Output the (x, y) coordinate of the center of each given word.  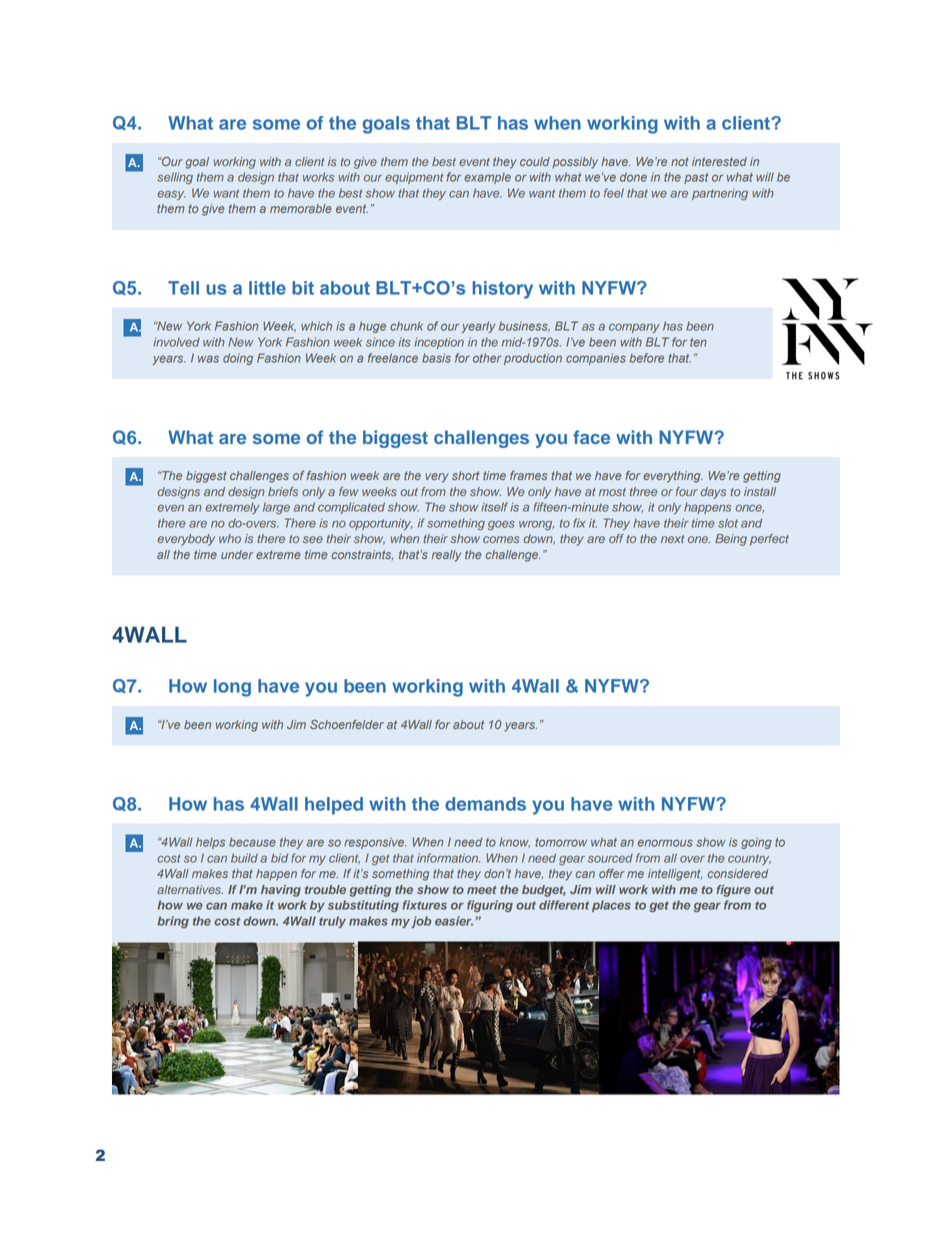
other (487, 358)
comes (501, 539)
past (696, 178)
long (232, 688)
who (230, 538)
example (487, 178)
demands (485, 804)
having (281, 891)
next (672, 539)
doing (238, 359)
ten (698, 342)
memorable (301, 208)
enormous (665, 843)
